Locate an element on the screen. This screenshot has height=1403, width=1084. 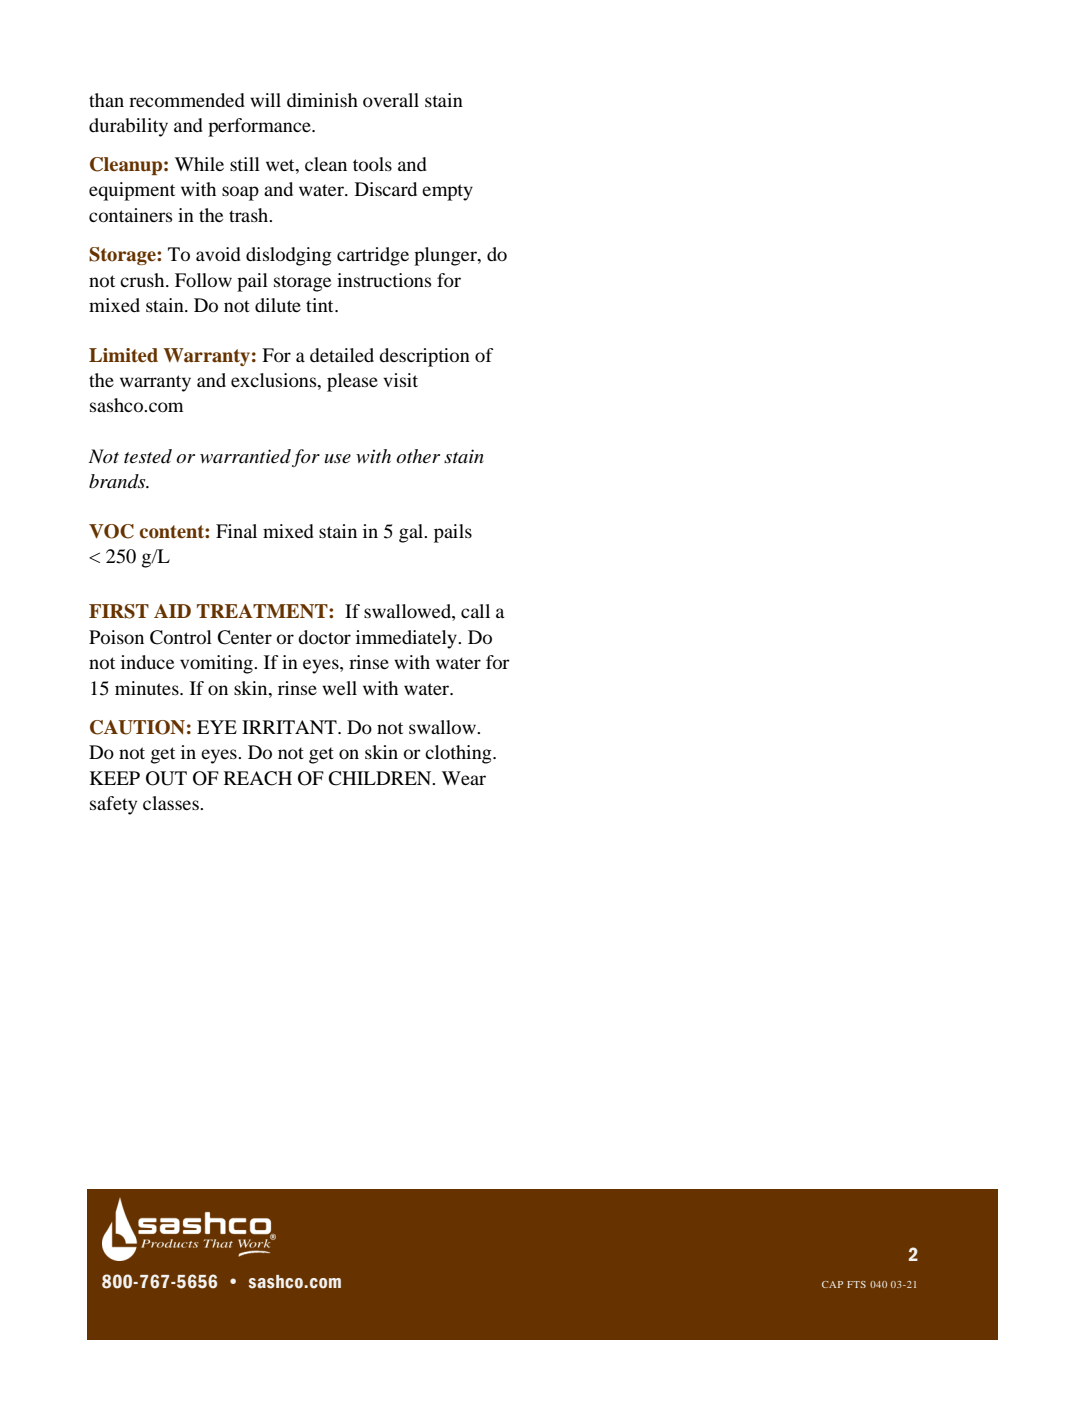
empty is located at coordinates (447, 192).
